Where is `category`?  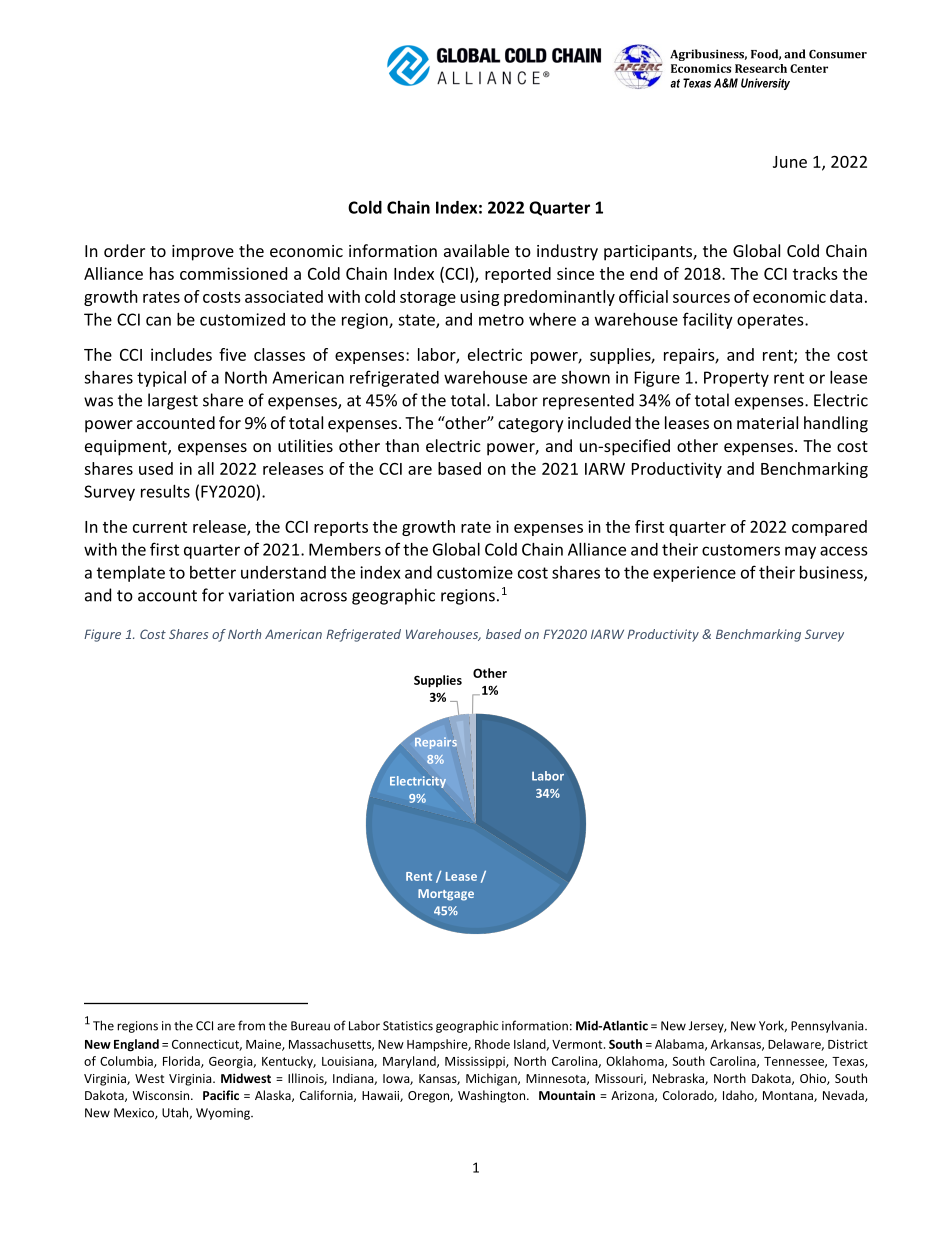
category is located at coordinates (531, 425).
